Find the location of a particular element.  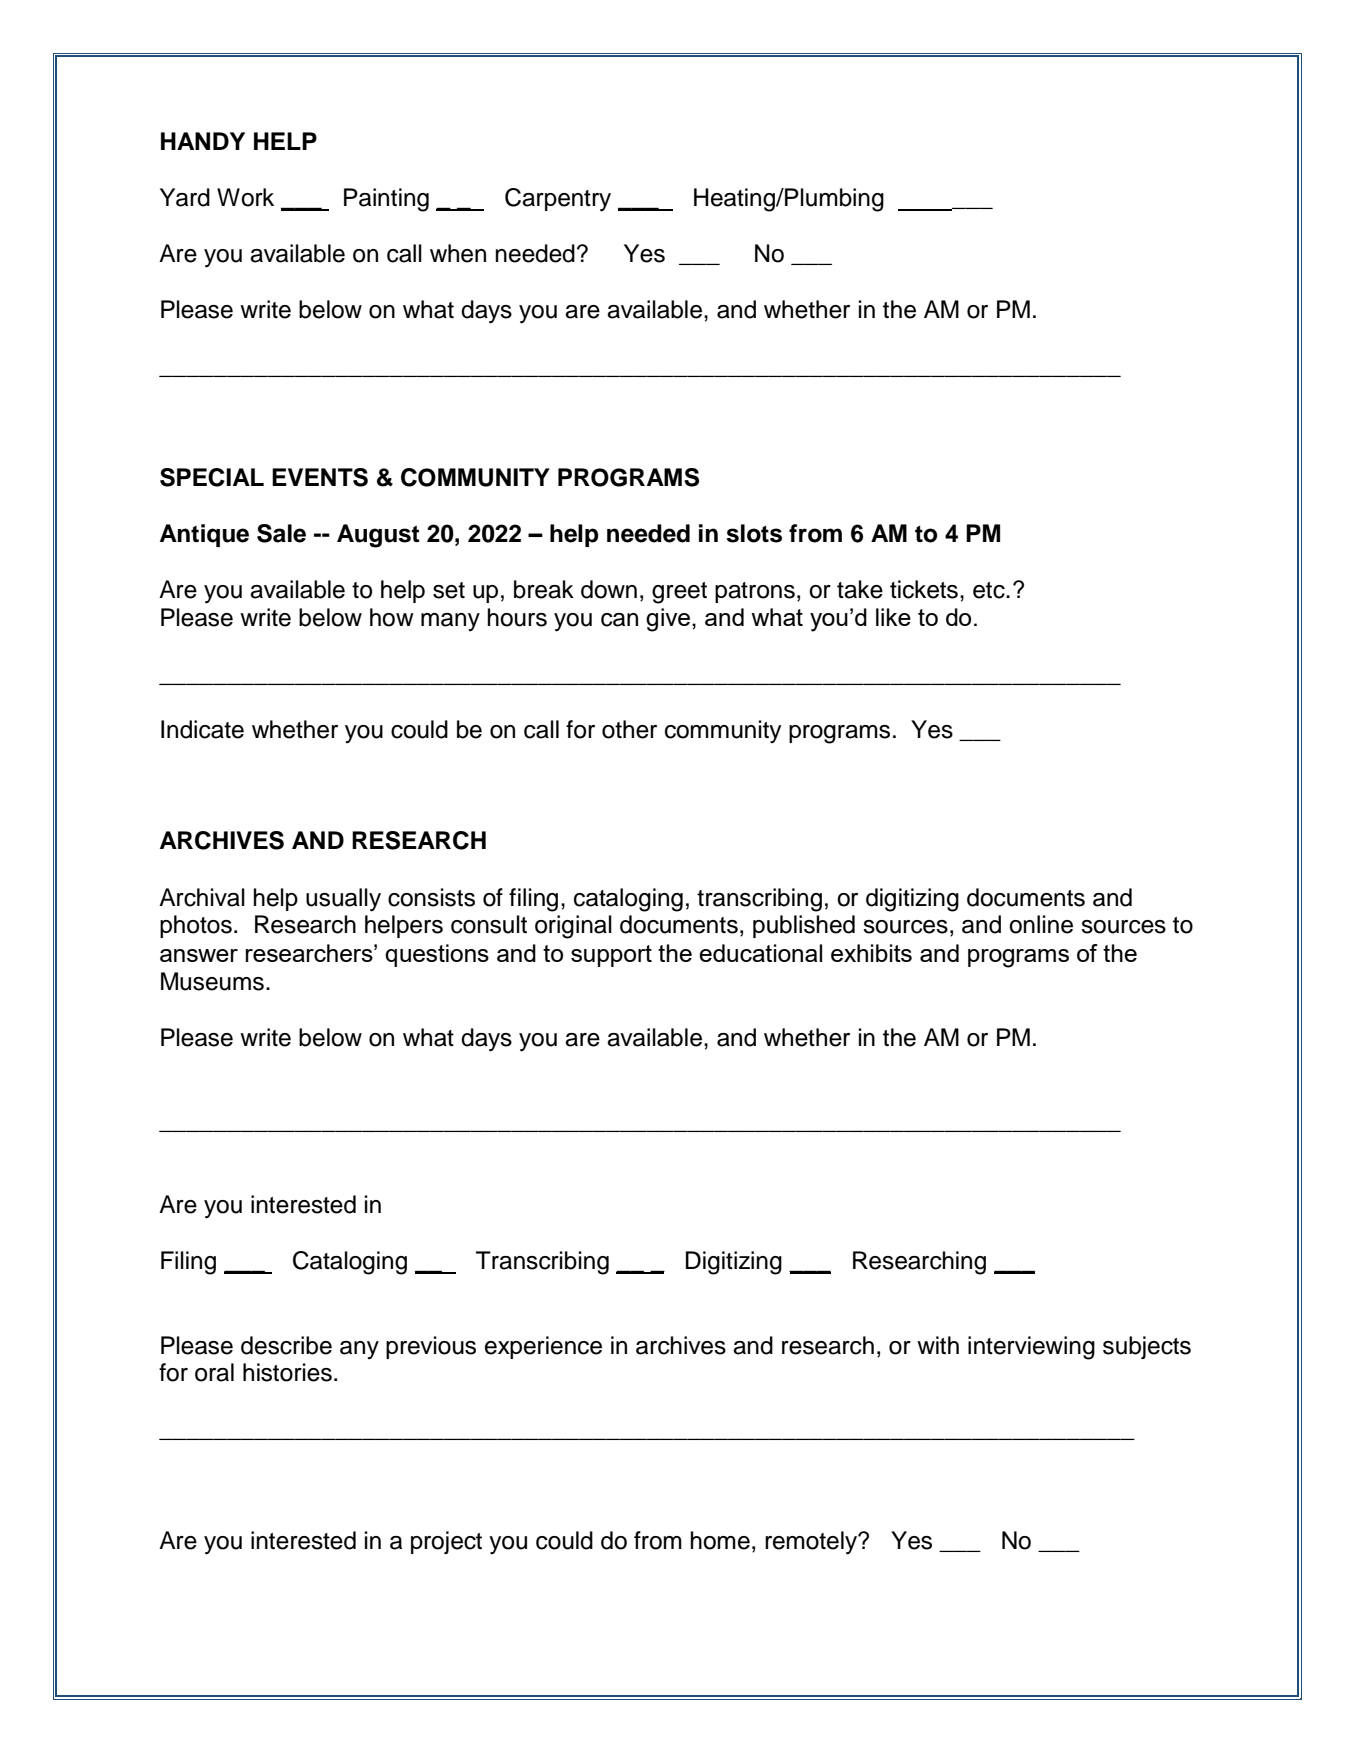

home is located at coordinates (720, 1540).
